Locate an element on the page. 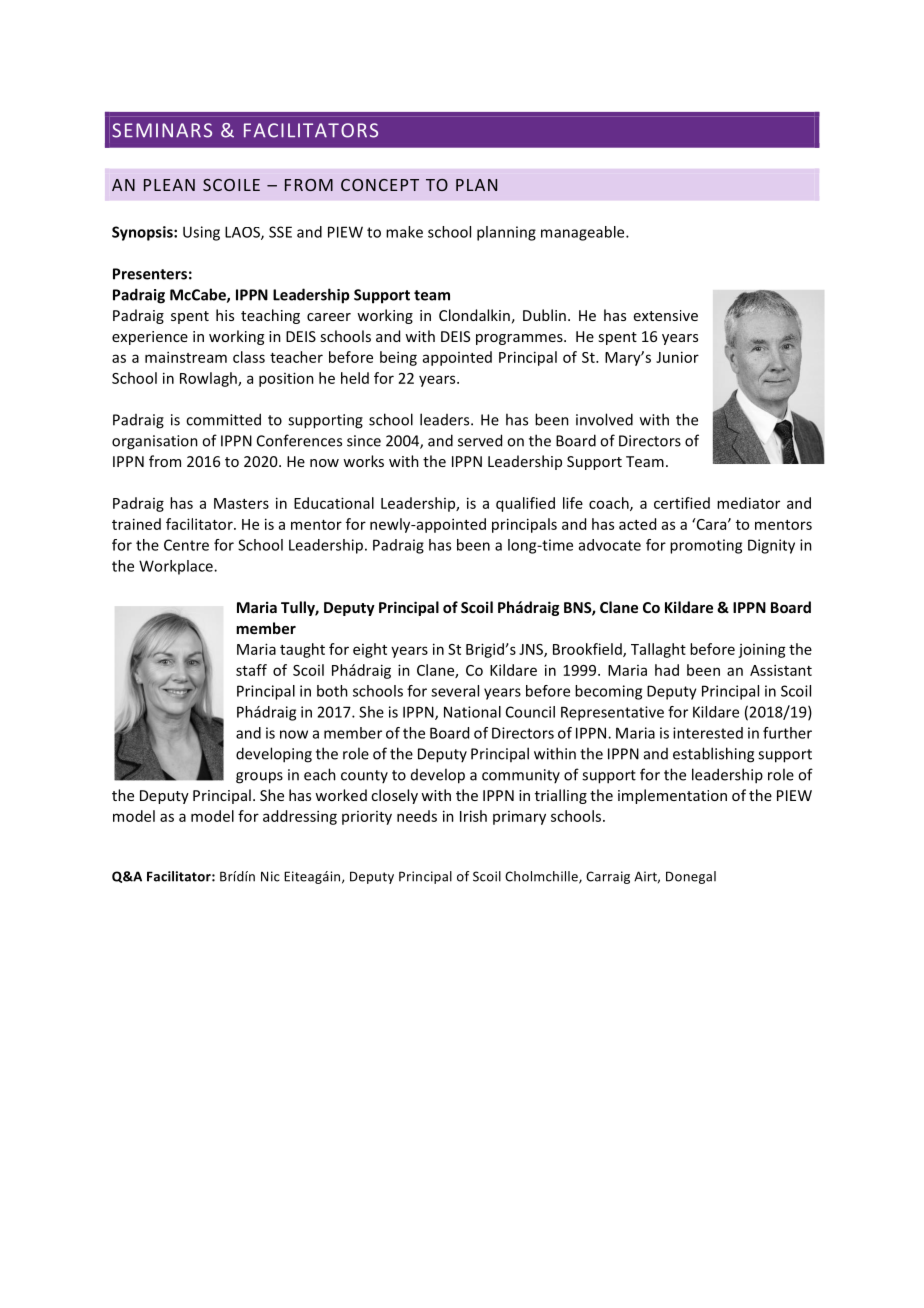 The height and width of the image is (1308, 924). Irish is located at coordinates (473, 816).
